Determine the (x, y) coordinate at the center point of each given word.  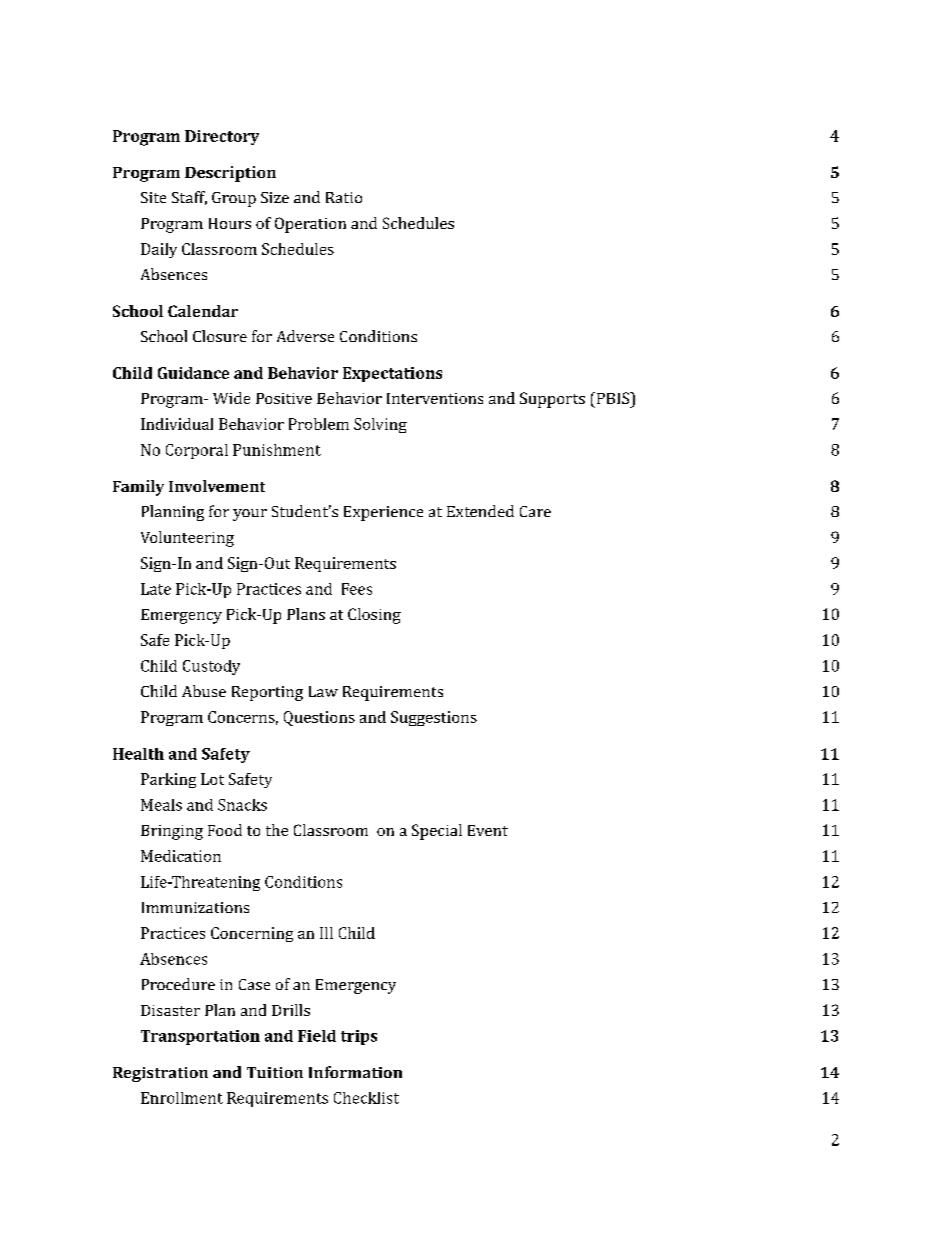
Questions (319, 718)
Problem (319, 424)
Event (488, 830)
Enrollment (182, 1098)
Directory (222, 137)
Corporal (197, 451)
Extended (480, 511)
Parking (168, 780)
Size (275, 197)
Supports (552, 400)
